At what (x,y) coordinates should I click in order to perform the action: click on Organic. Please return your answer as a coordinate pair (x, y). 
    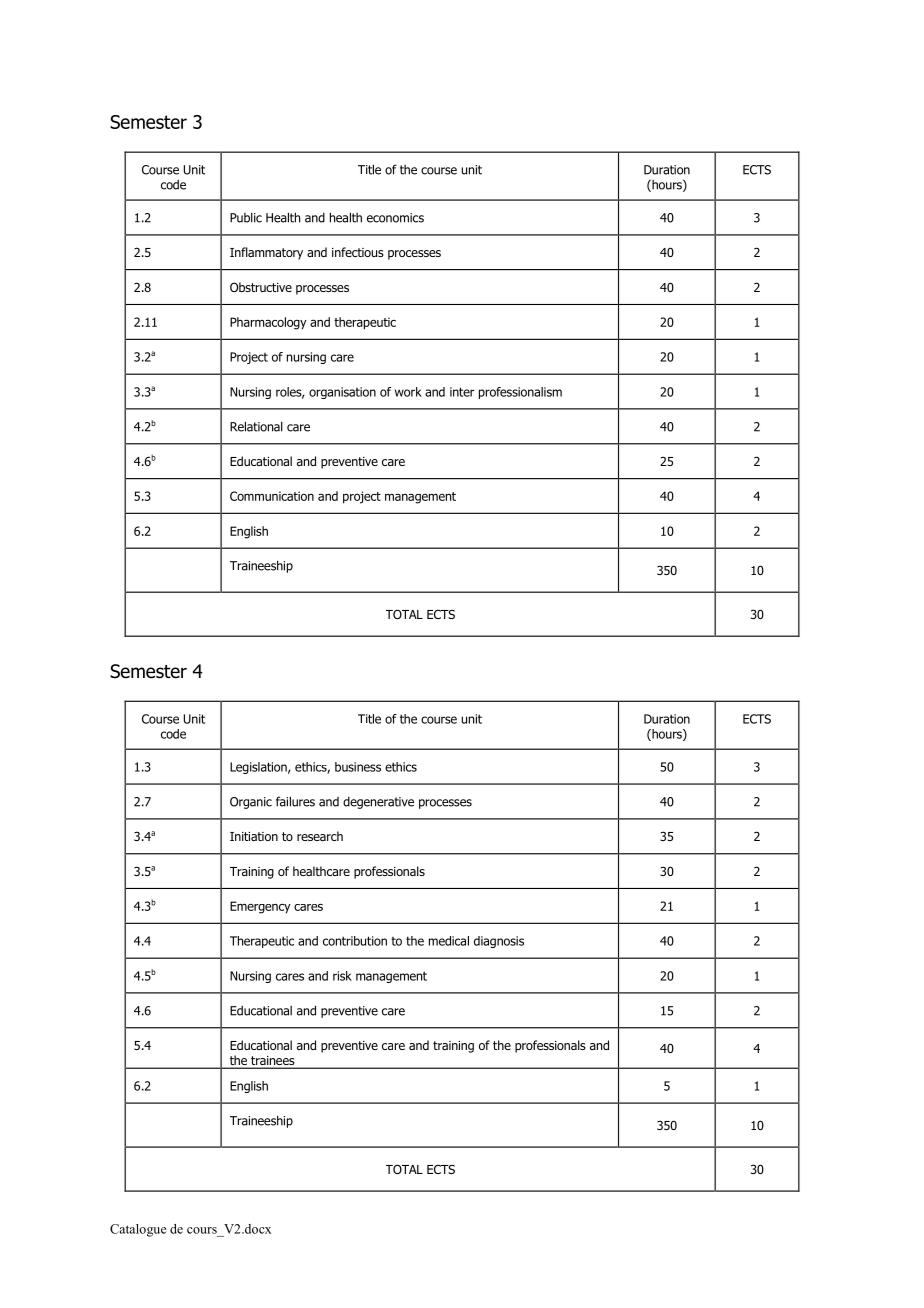
    Looking at the image, I should click on (251, 803).
